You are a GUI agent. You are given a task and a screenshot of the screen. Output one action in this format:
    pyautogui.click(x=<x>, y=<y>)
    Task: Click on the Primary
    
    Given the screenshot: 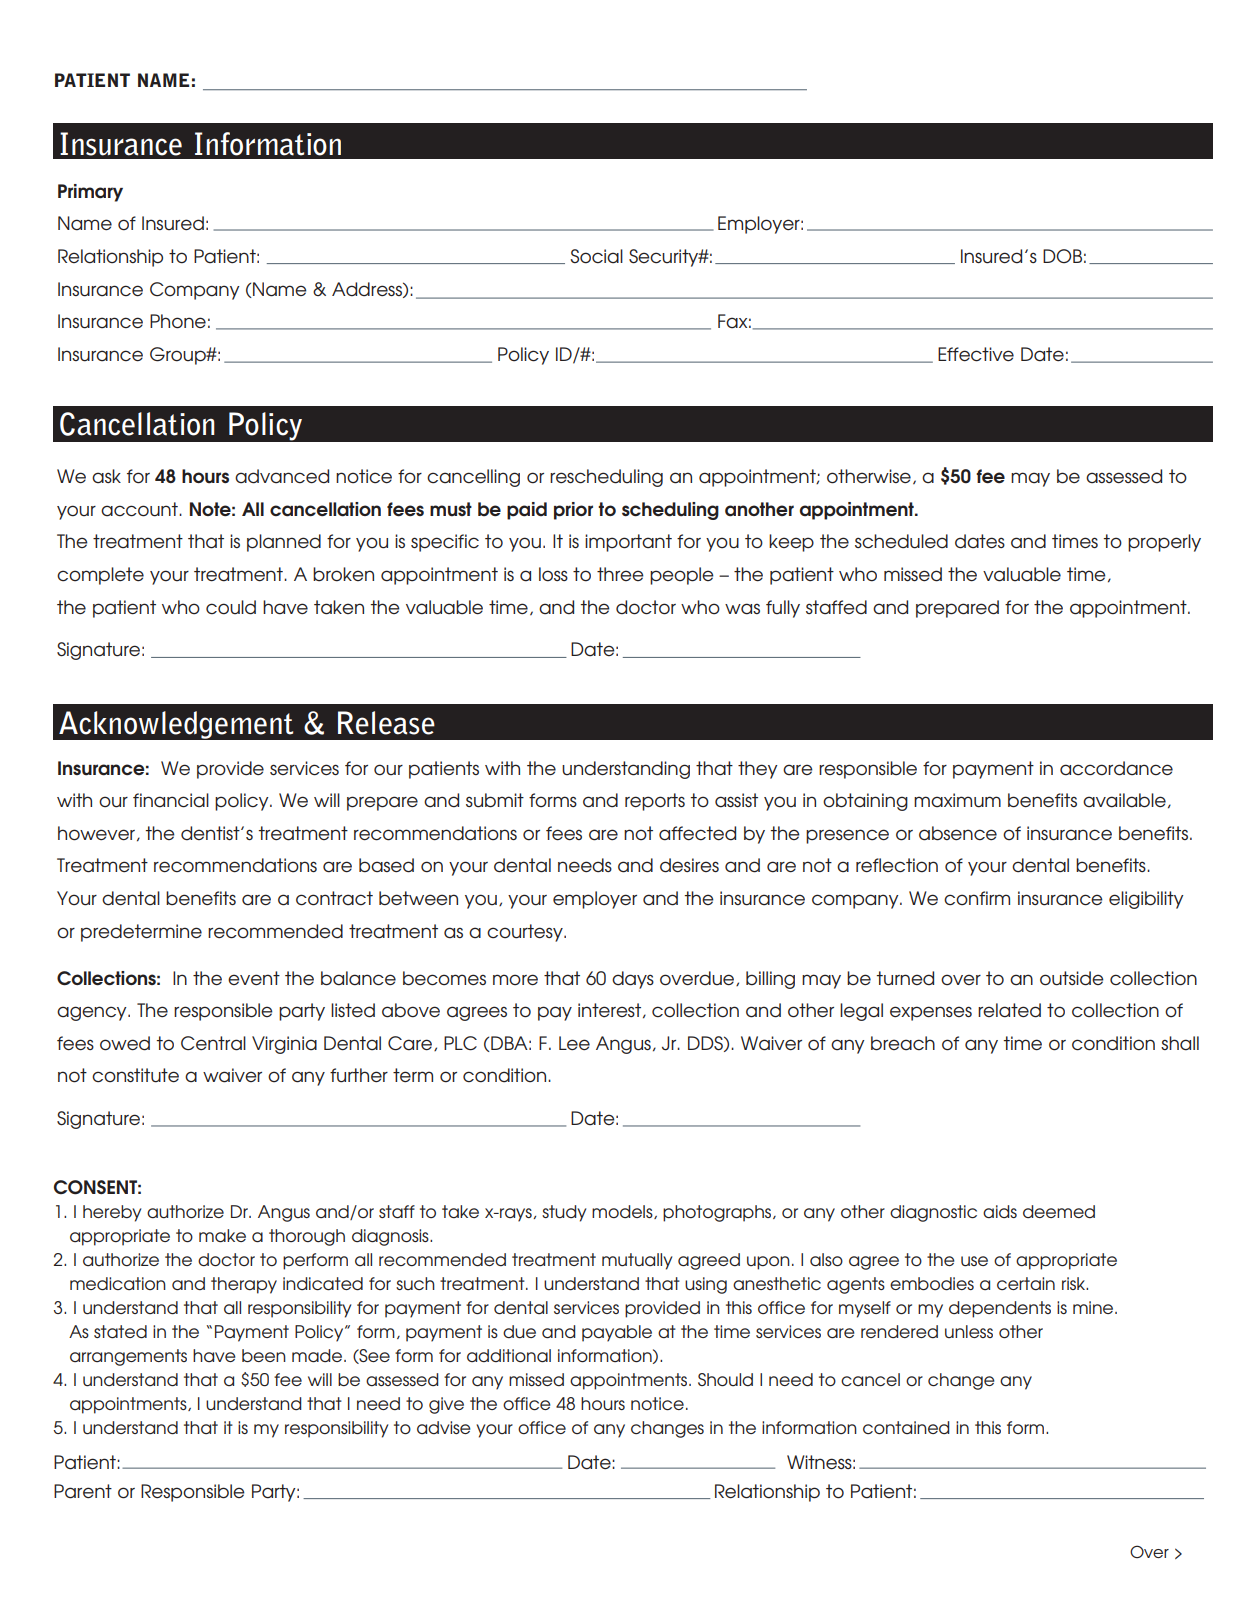 What is the action you would take?
    pyautogui.click(x=90, y=193)
